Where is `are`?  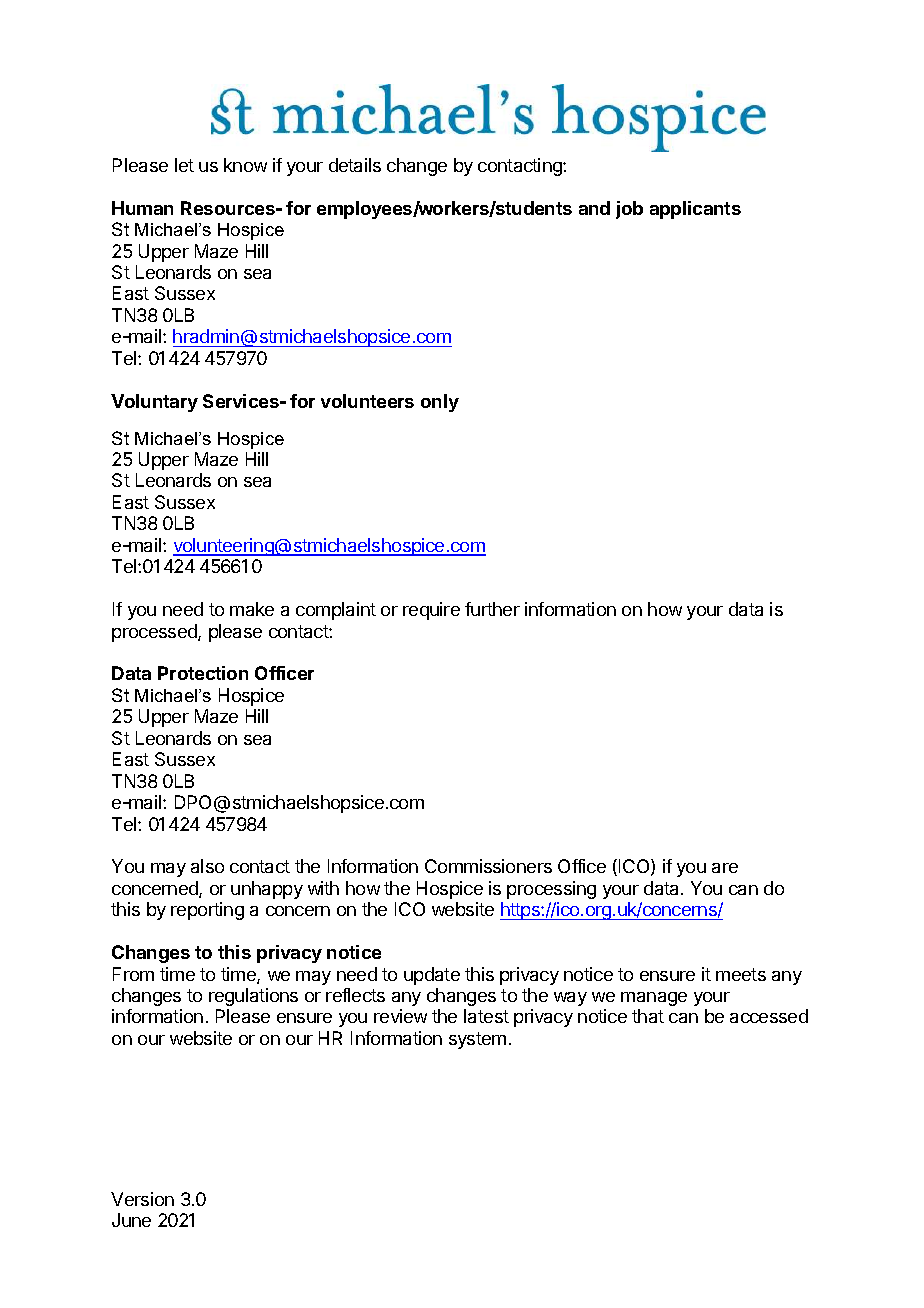 are is located at coordinates (725, 868).
